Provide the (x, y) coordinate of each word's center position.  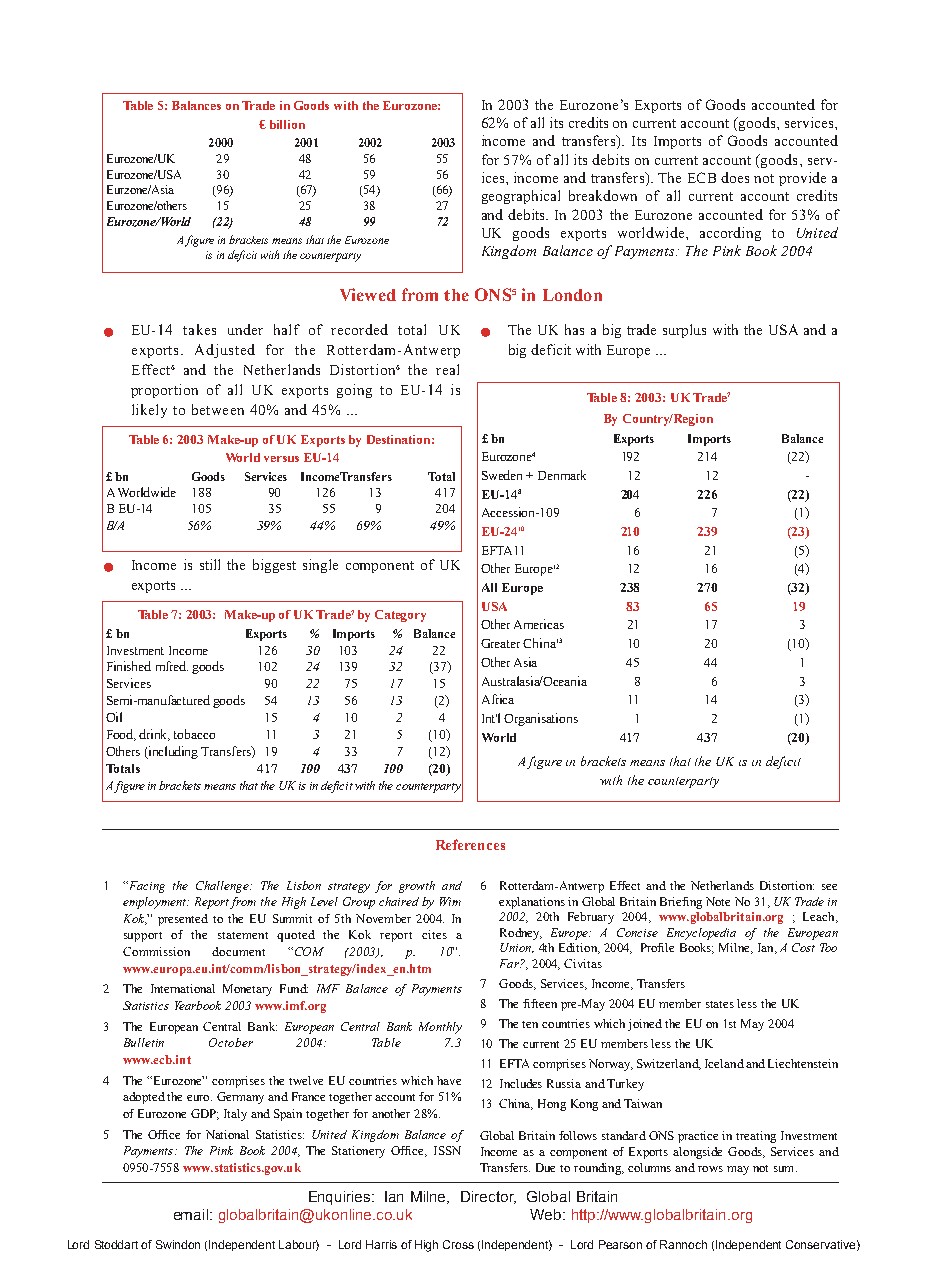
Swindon (178, 1244)
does (735, 177)
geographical (521, 197)
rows (710, 1169)
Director (488, 1197)
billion (287, 124)
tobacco (194, 734)
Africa (498, 699)
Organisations (541, 719)
